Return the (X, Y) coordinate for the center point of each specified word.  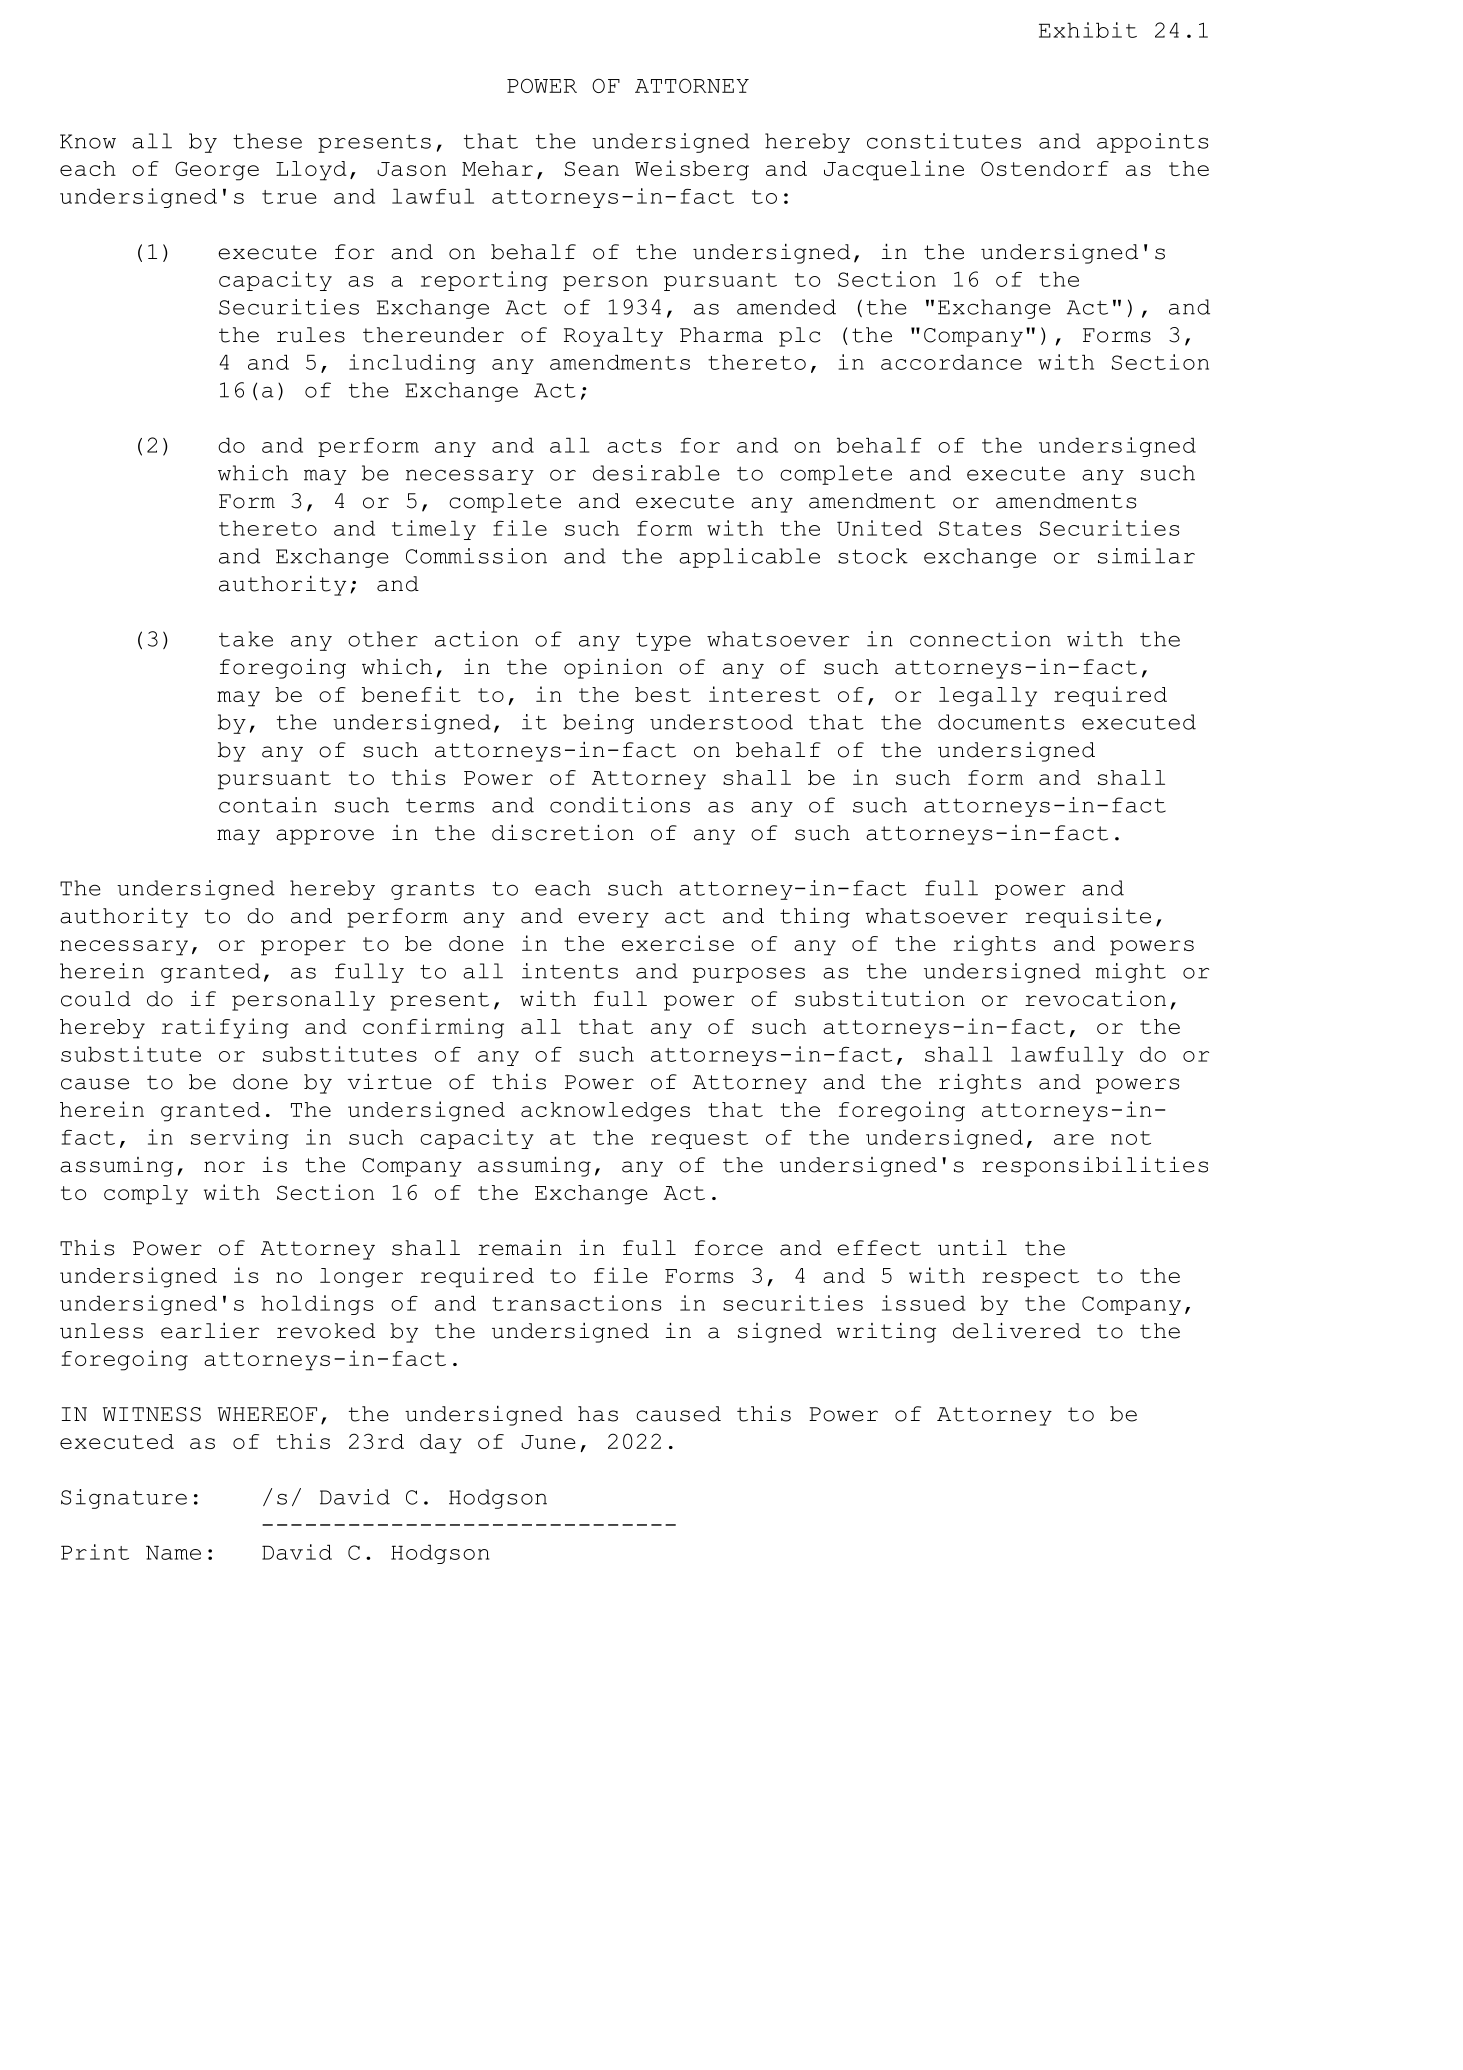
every (613, 920)
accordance (951, 362)
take (246, 639)
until (972, 1248)
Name (173, 1552)
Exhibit (1088, 30)
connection (980, 639)
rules (311, 335)
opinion (613, 669)
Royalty (613, 337)
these (267, 141)
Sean (592, 168)
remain (520, 1248)
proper (303, 948)
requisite (1088, 918)
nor (224, 1167)
